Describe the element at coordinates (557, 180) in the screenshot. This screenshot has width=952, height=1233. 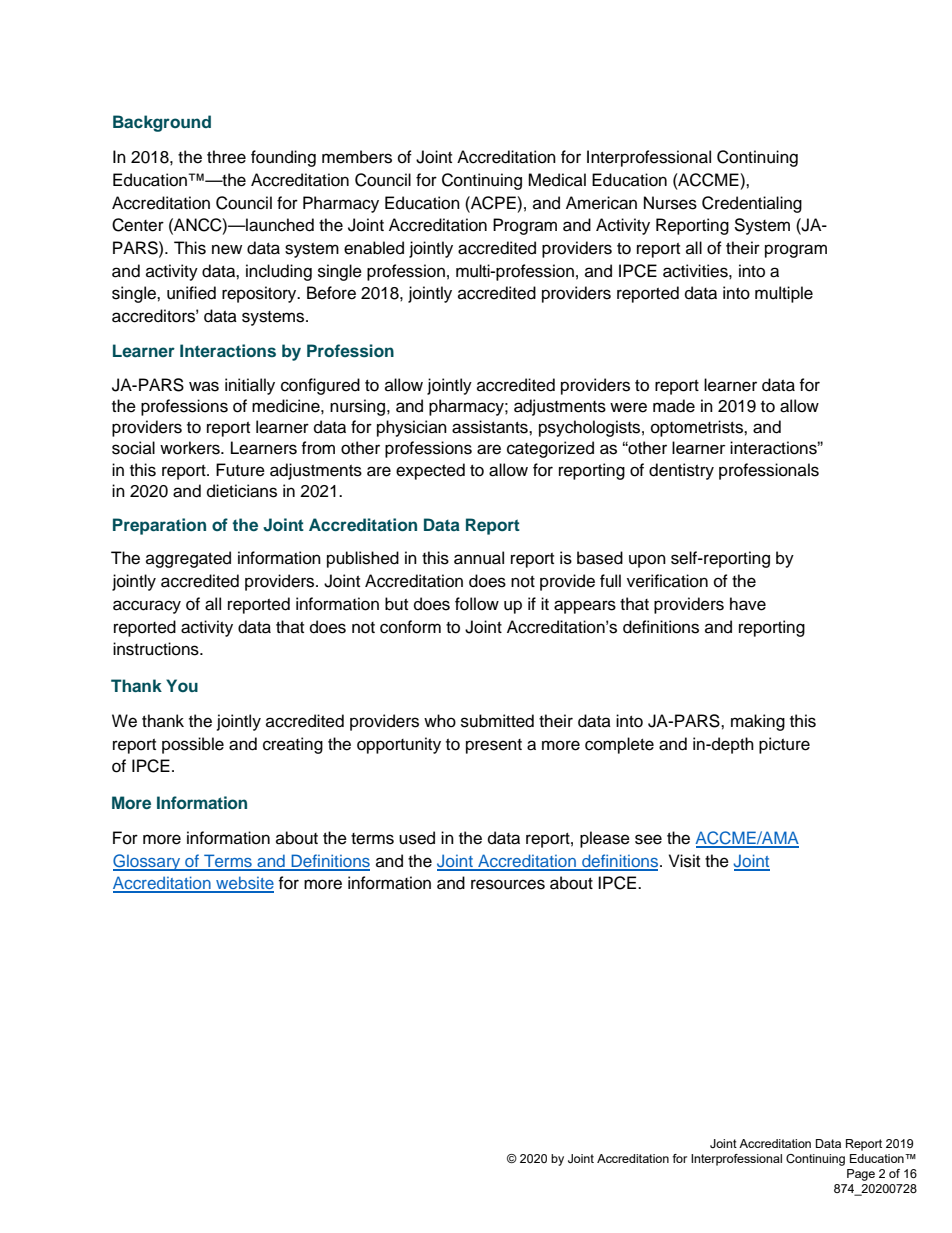
I see `Medical` at that location.
